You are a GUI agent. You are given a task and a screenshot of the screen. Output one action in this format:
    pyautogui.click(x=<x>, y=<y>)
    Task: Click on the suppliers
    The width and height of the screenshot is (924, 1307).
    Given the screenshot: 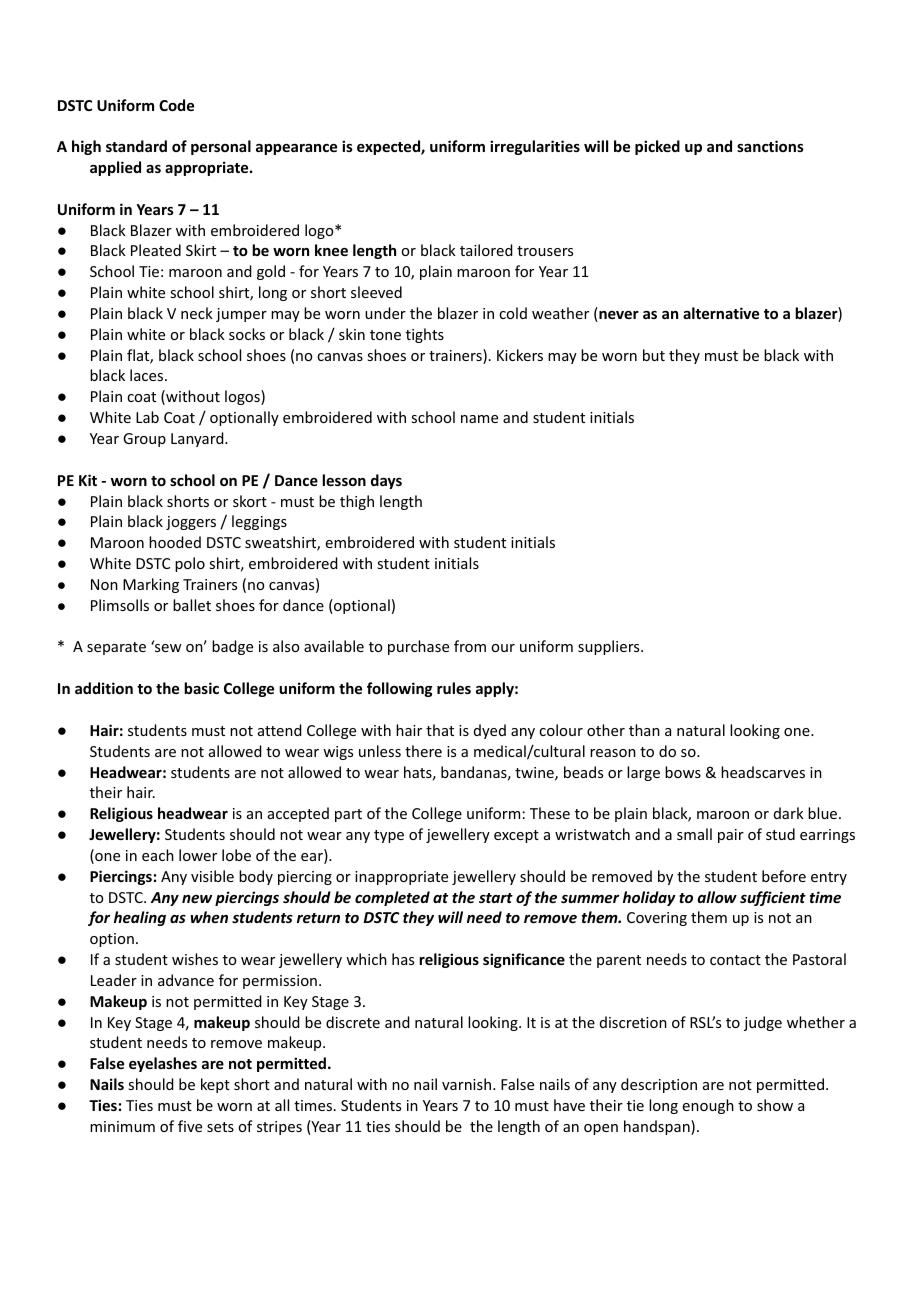 What is the action you would take?
    pyautogui.click(x=610, y=647)
